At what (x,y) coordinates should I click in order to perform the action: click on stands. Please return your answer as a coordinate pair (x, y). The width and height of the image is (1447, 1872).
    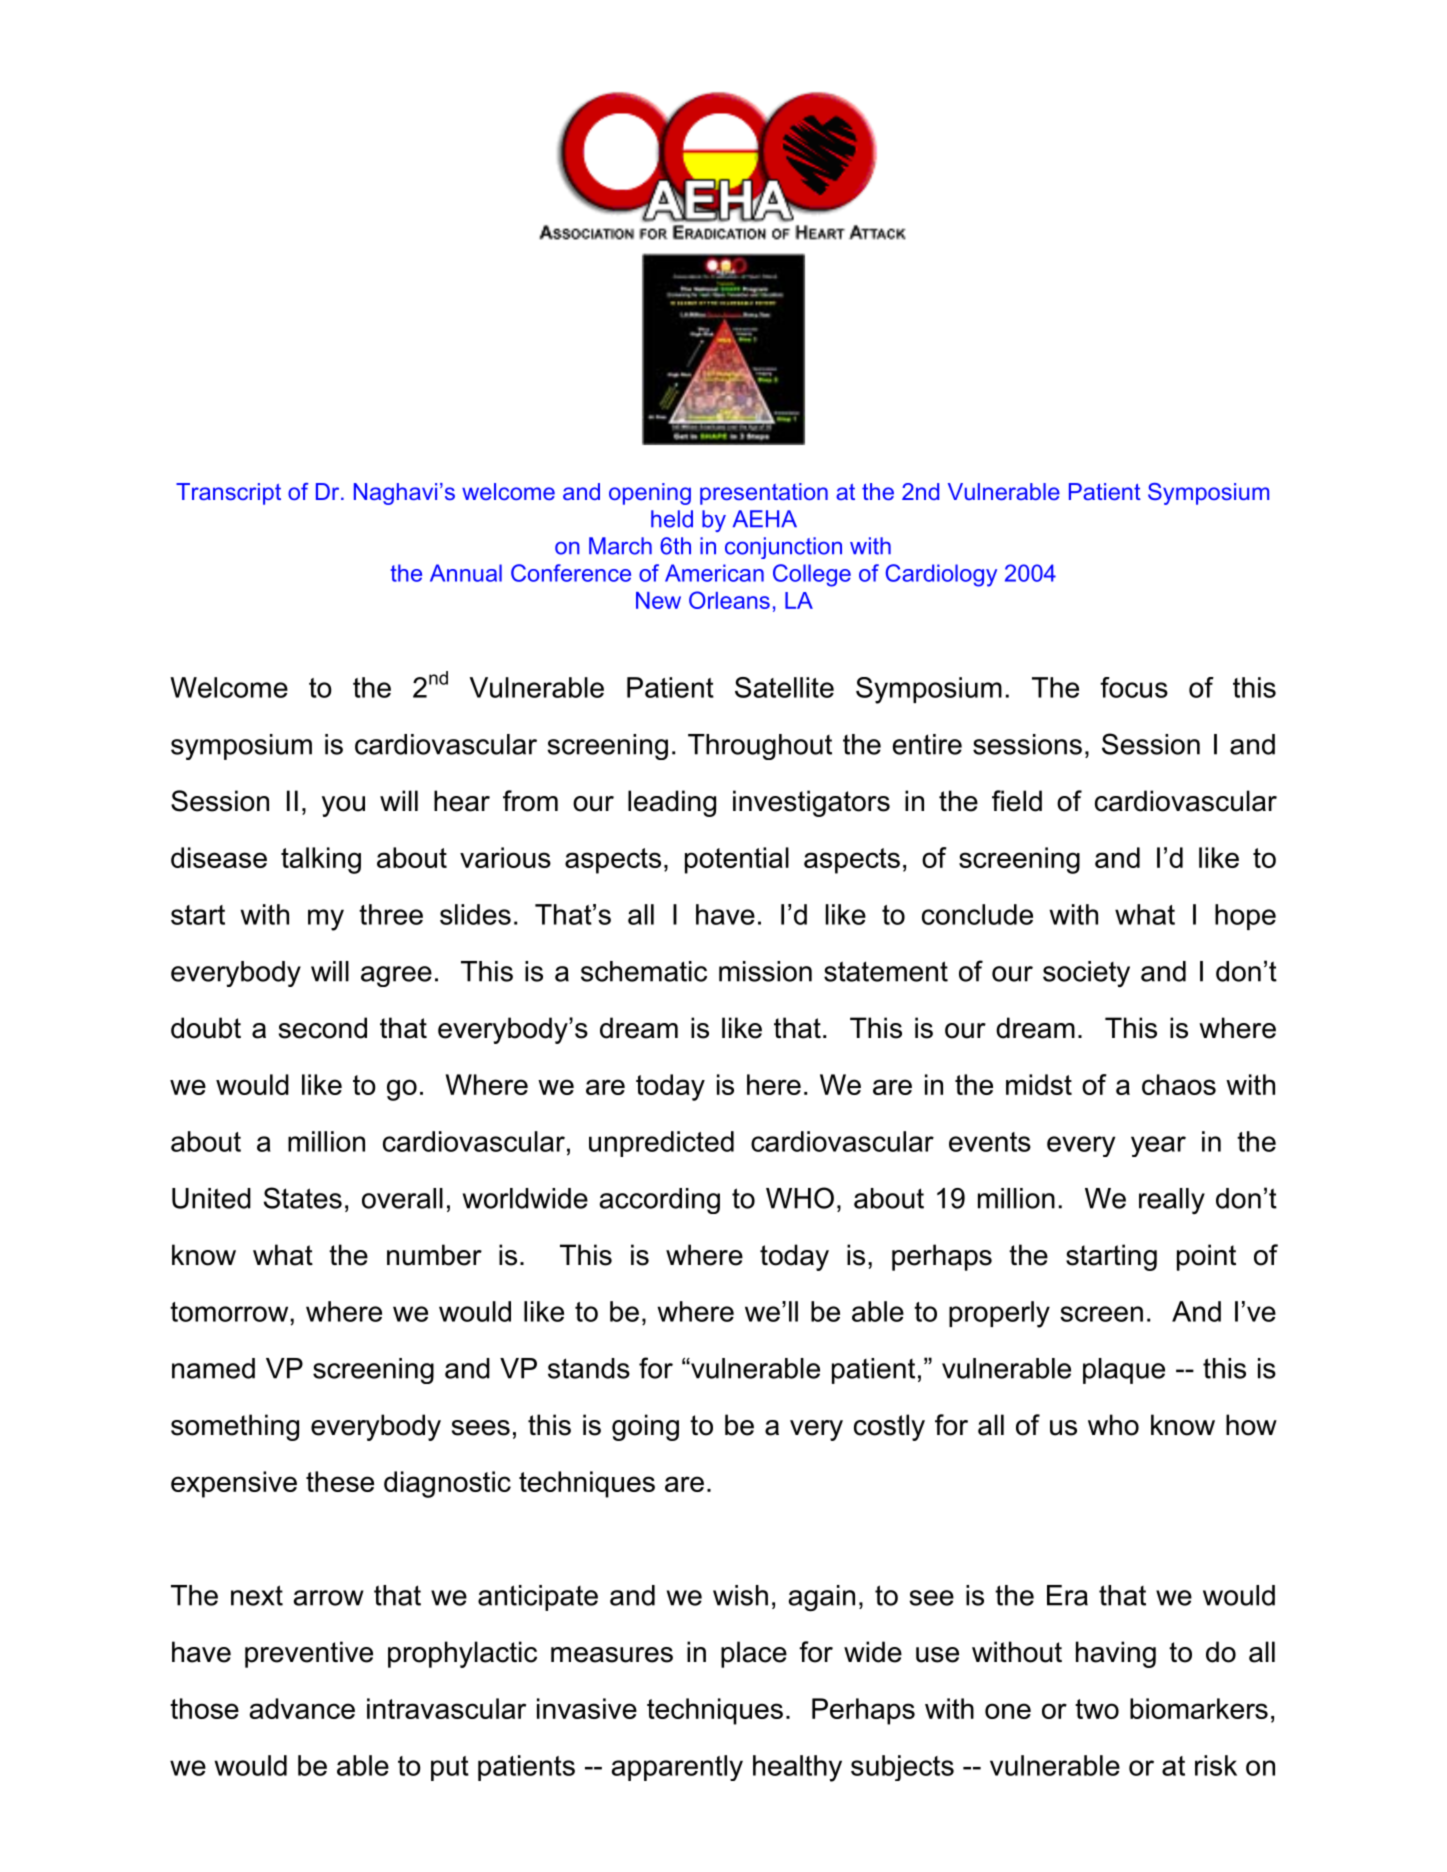
    Looking at the image, I should click on (589, 1368).
